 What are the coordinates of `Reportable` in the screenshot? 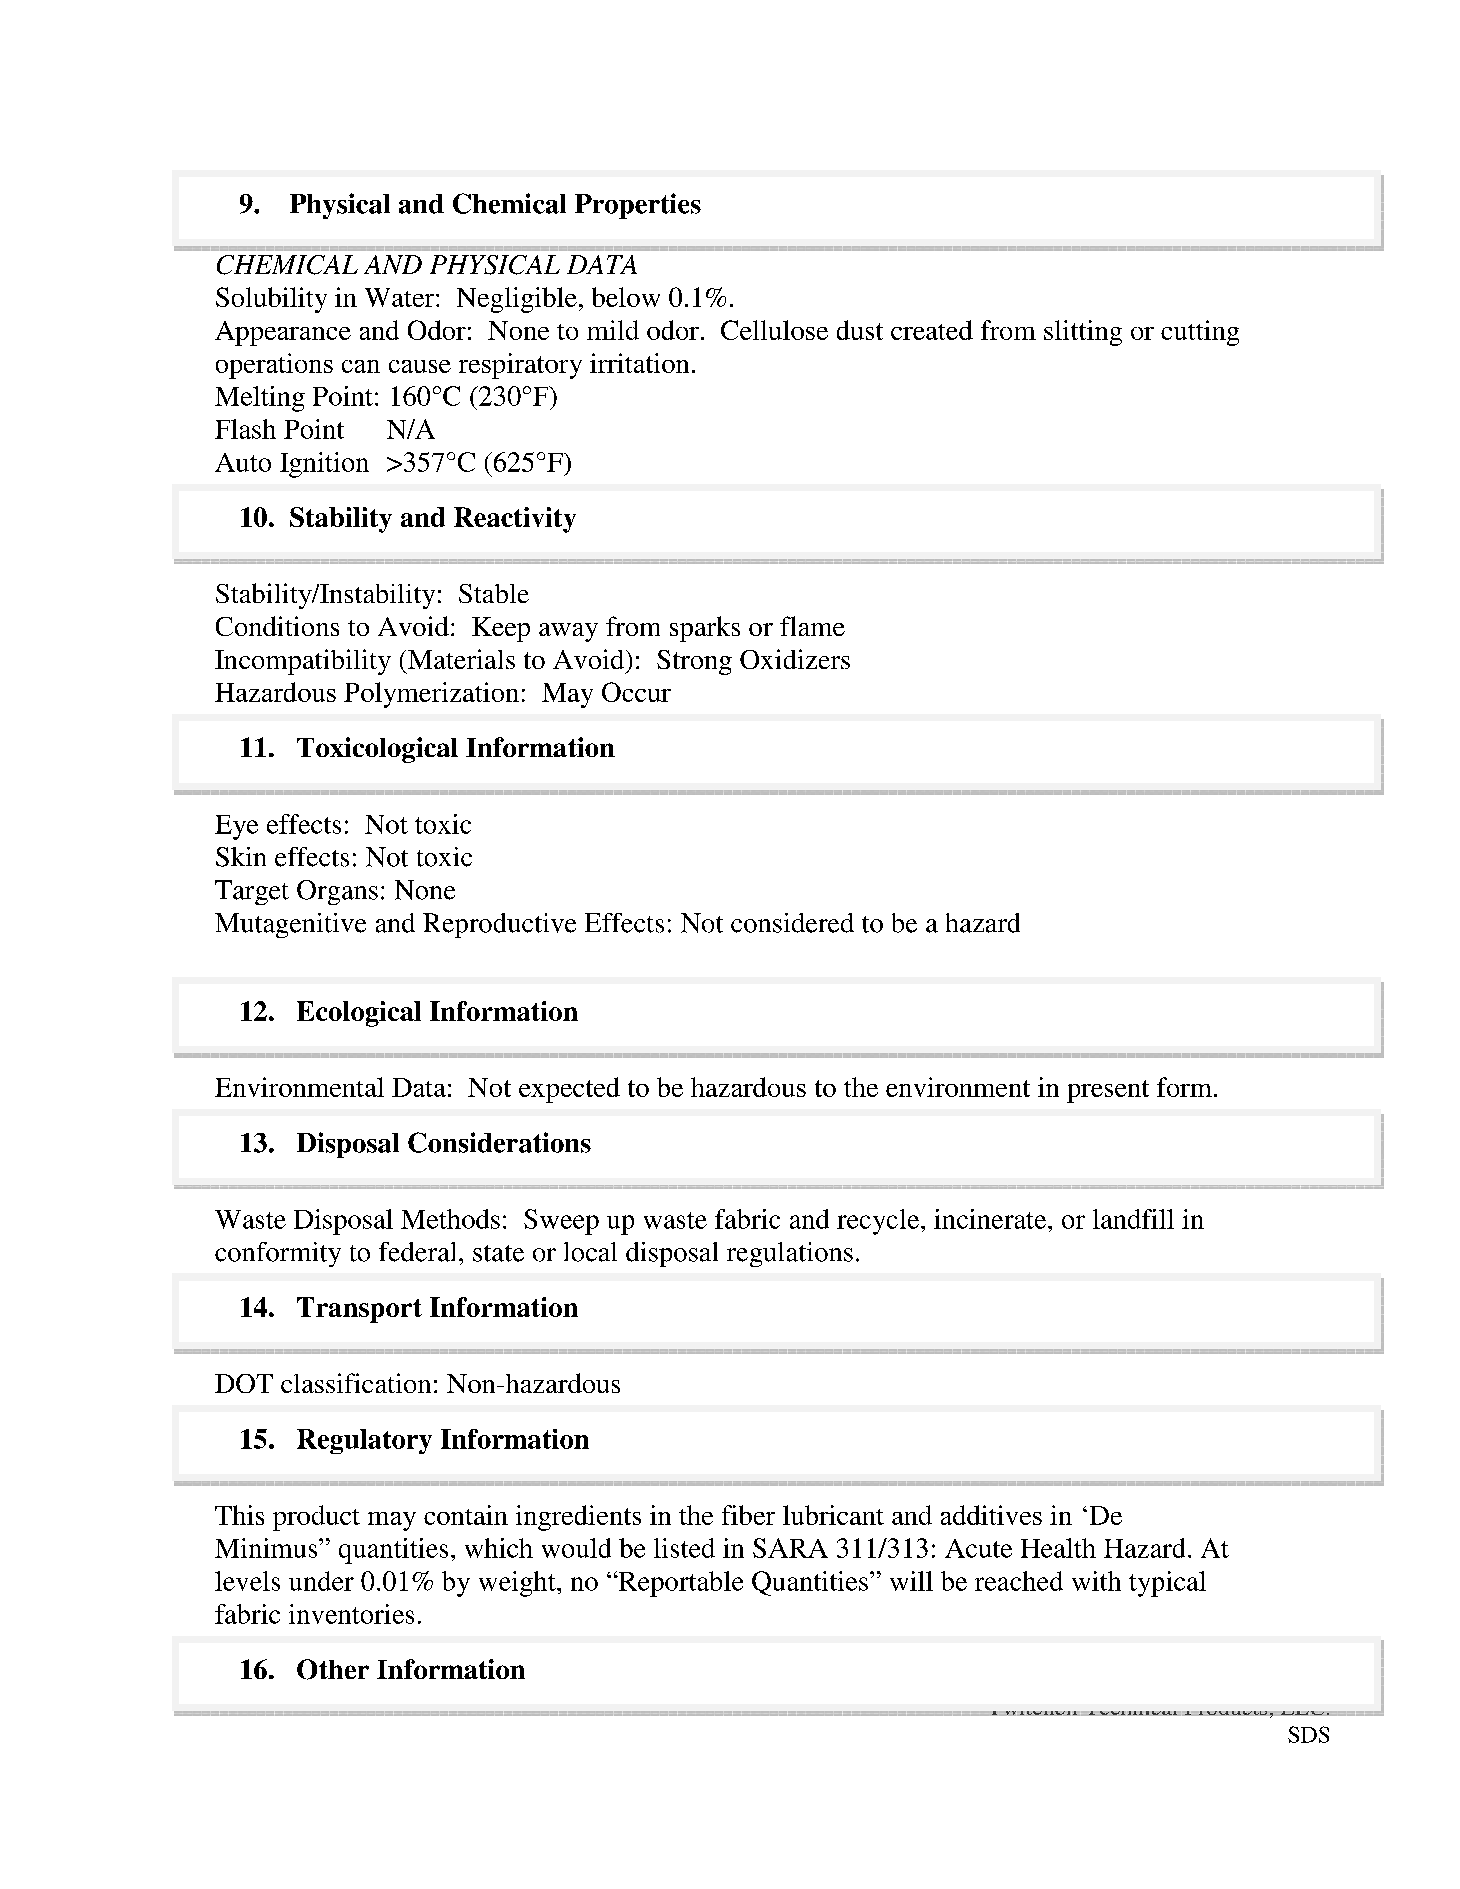 It's located at (679, 1584).
